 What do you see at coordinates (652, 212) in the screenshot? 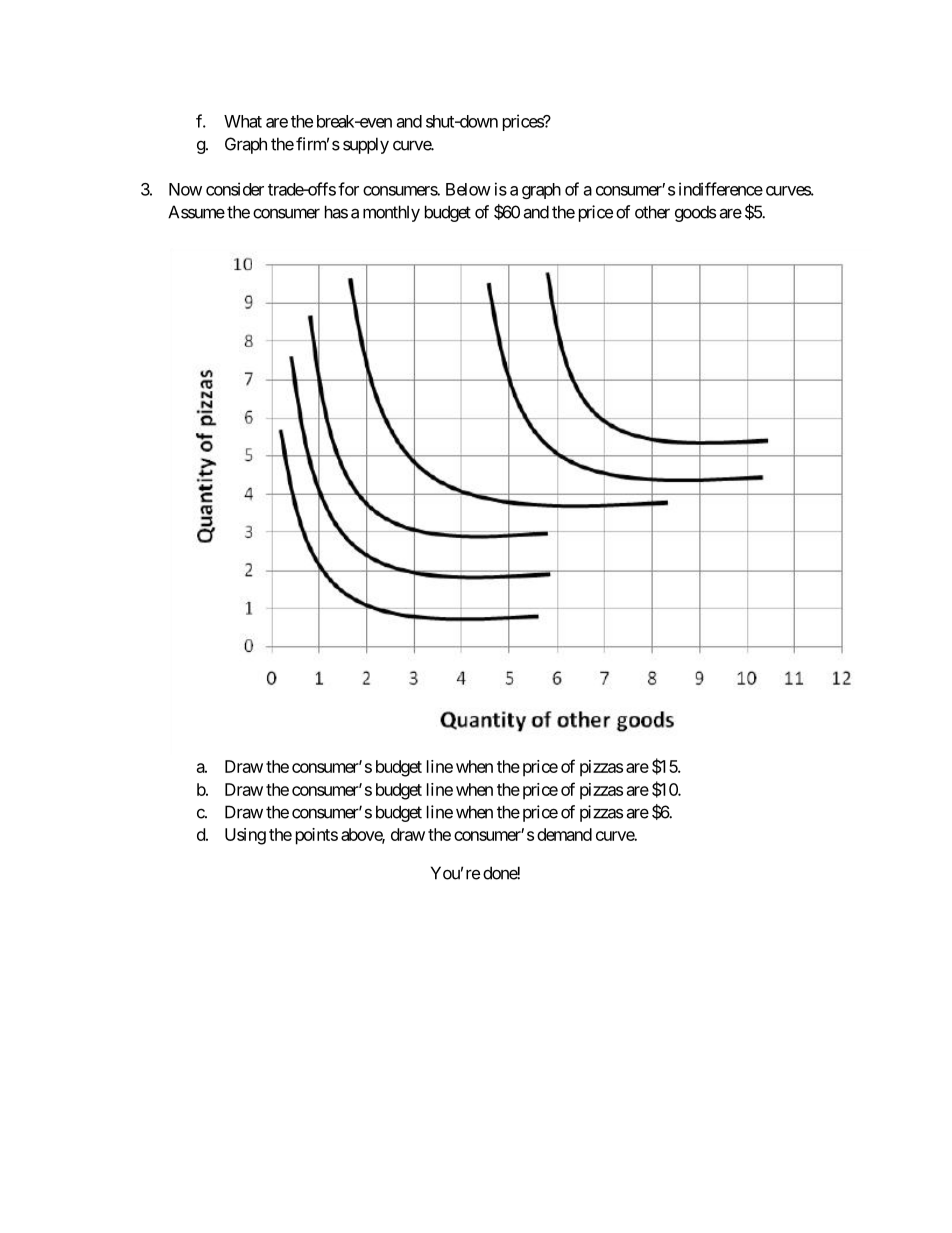
I see `other` at bounding box center [652, 212].
